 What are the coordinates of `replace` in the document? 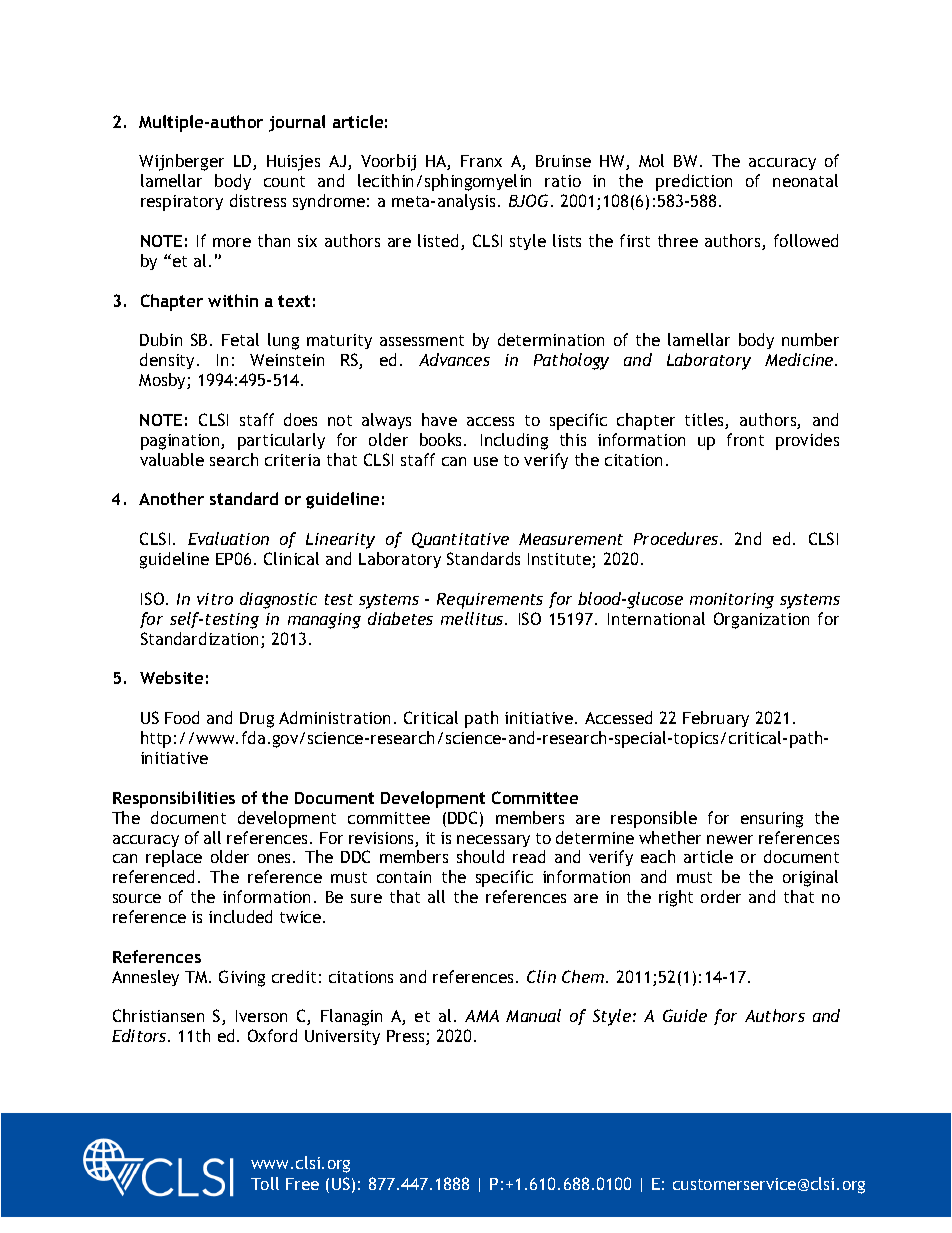 It's located at (174, 858).
